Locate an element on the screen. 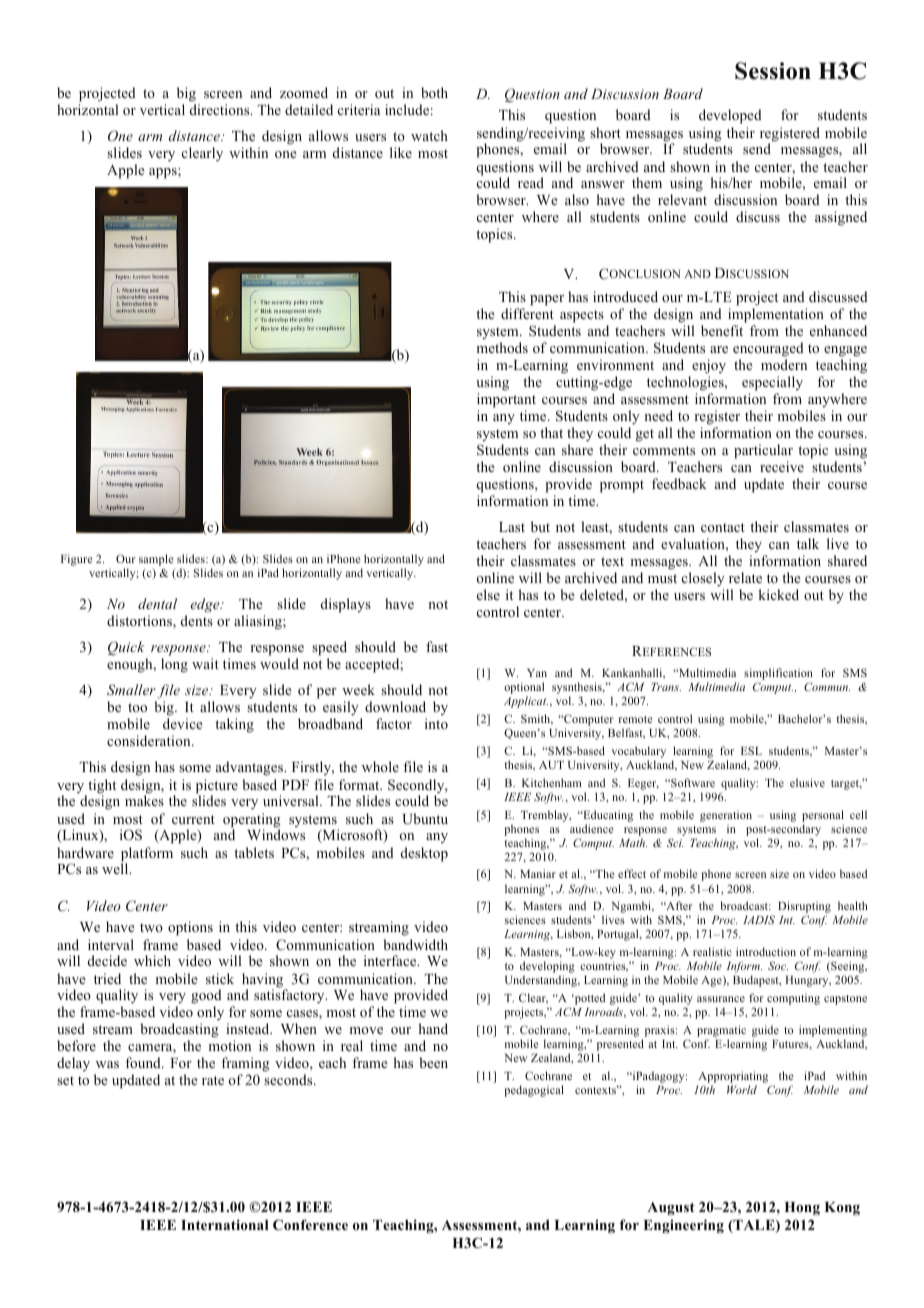  sample is located at coordinates (156, 560).
